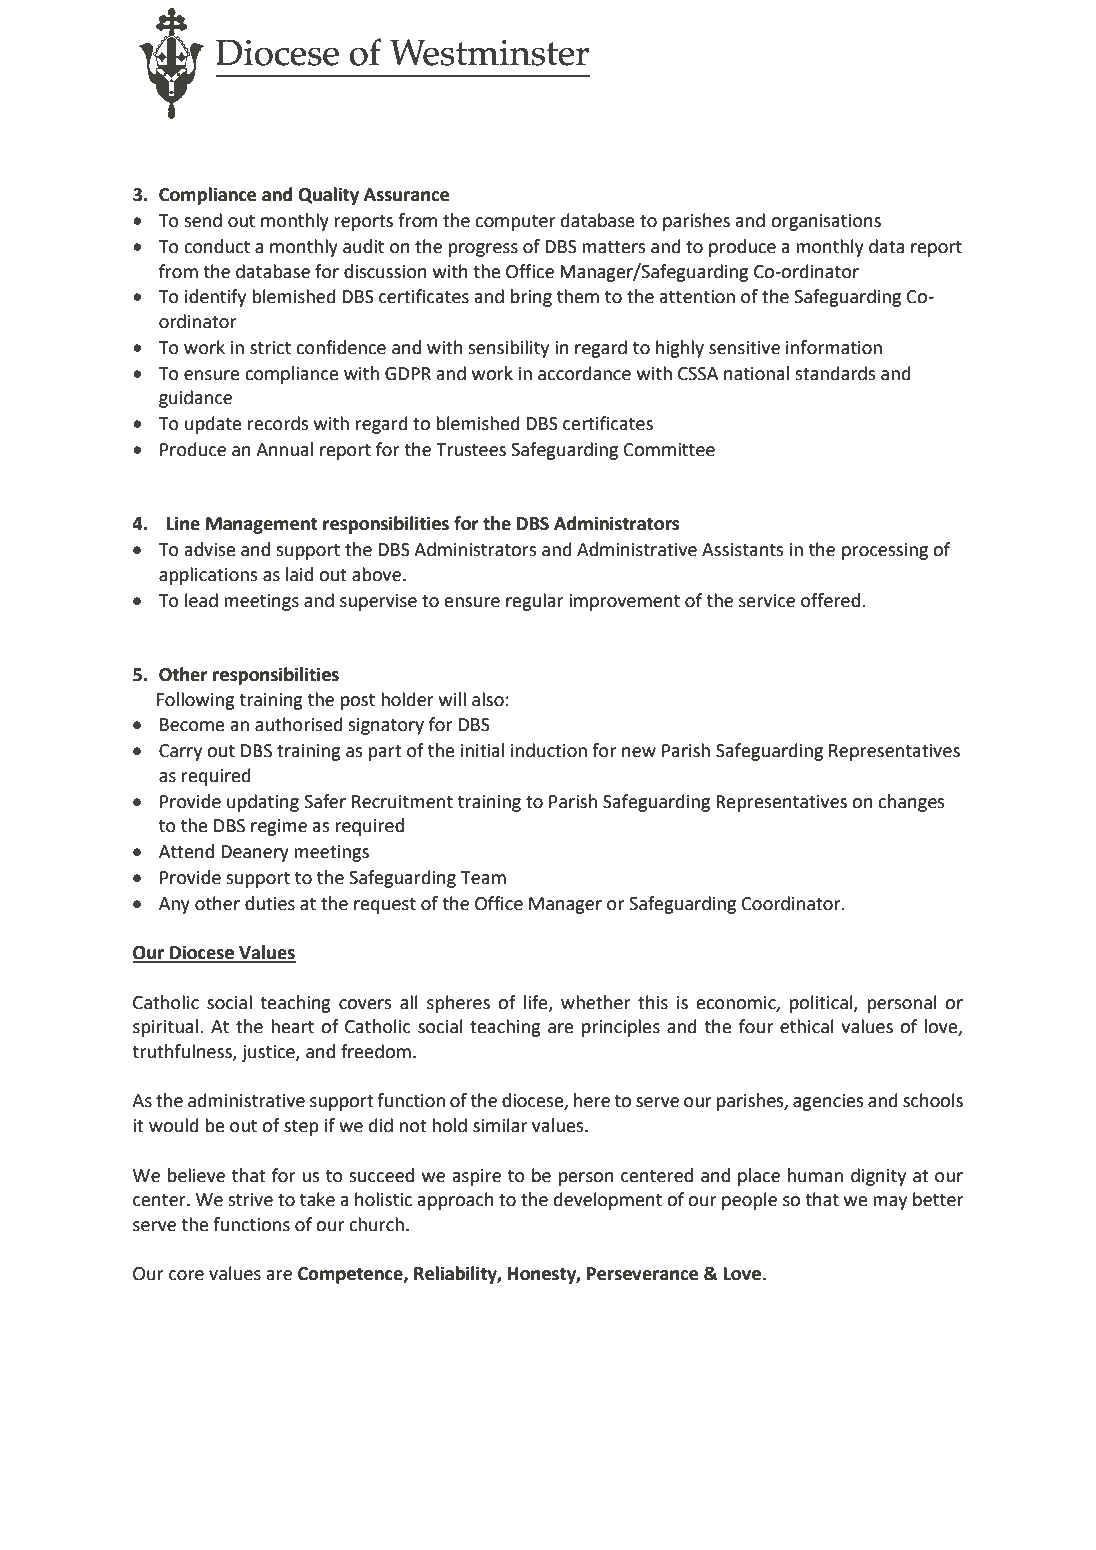  Describe the element at coordinates (608, 1201) in the screenshot. I see `development` at that location.
